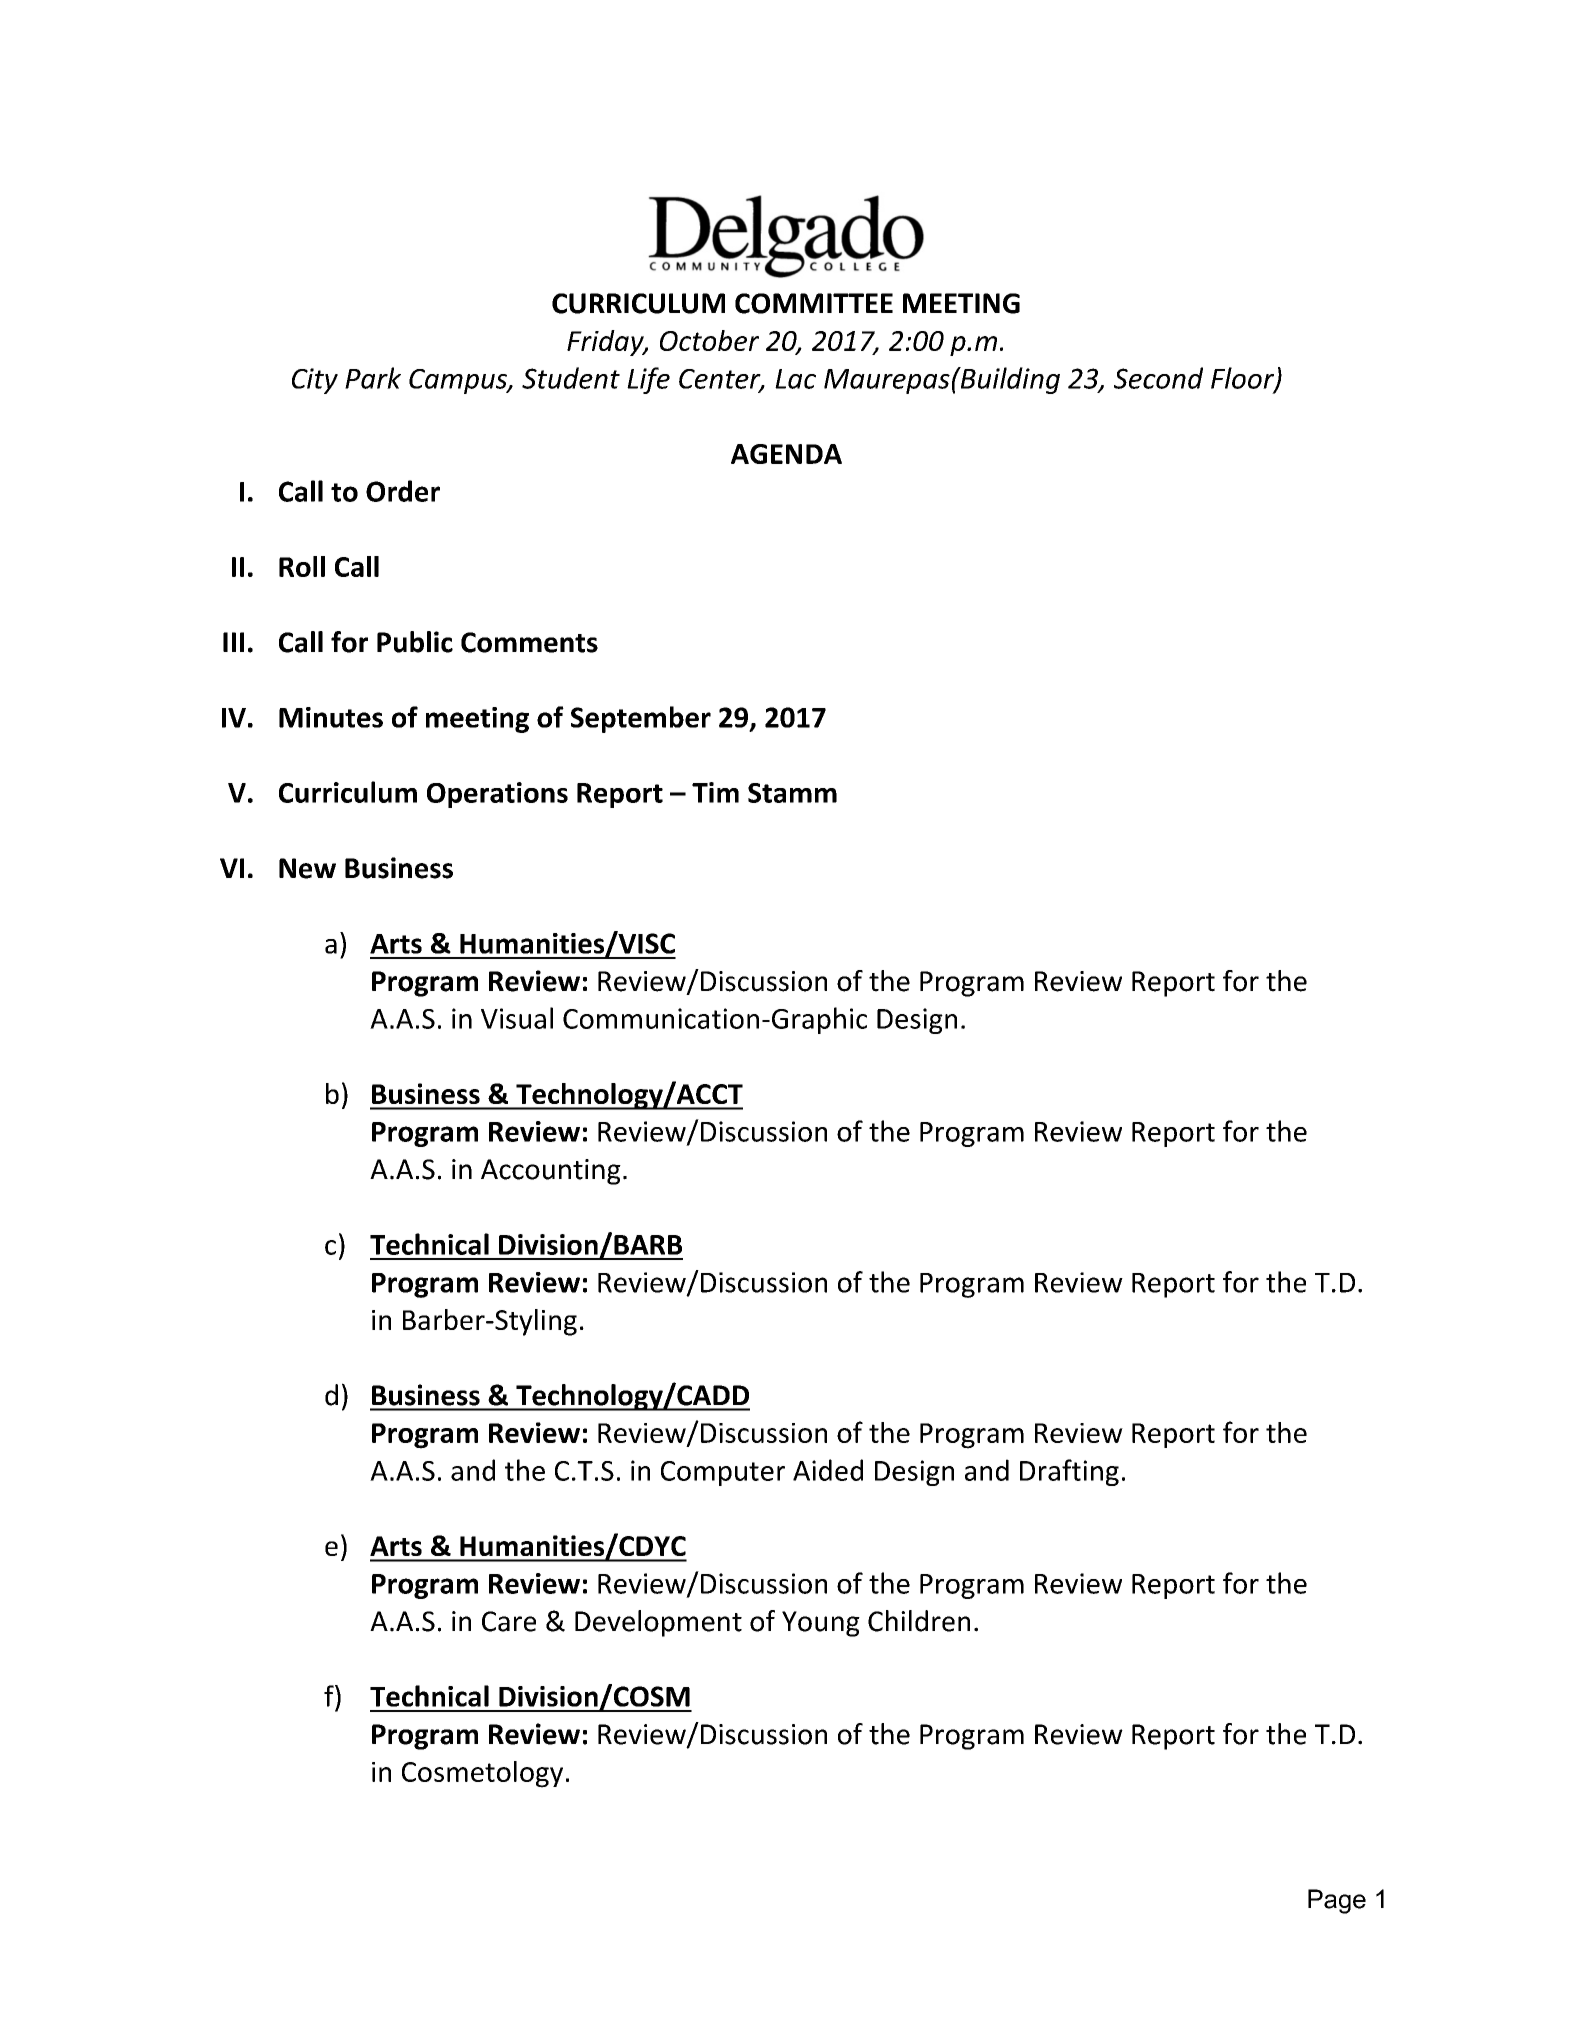  What do you see at coordinates (1069, 1472) in the screenshot?
I see `Drafting` at bounding box center [1069, 1472].
